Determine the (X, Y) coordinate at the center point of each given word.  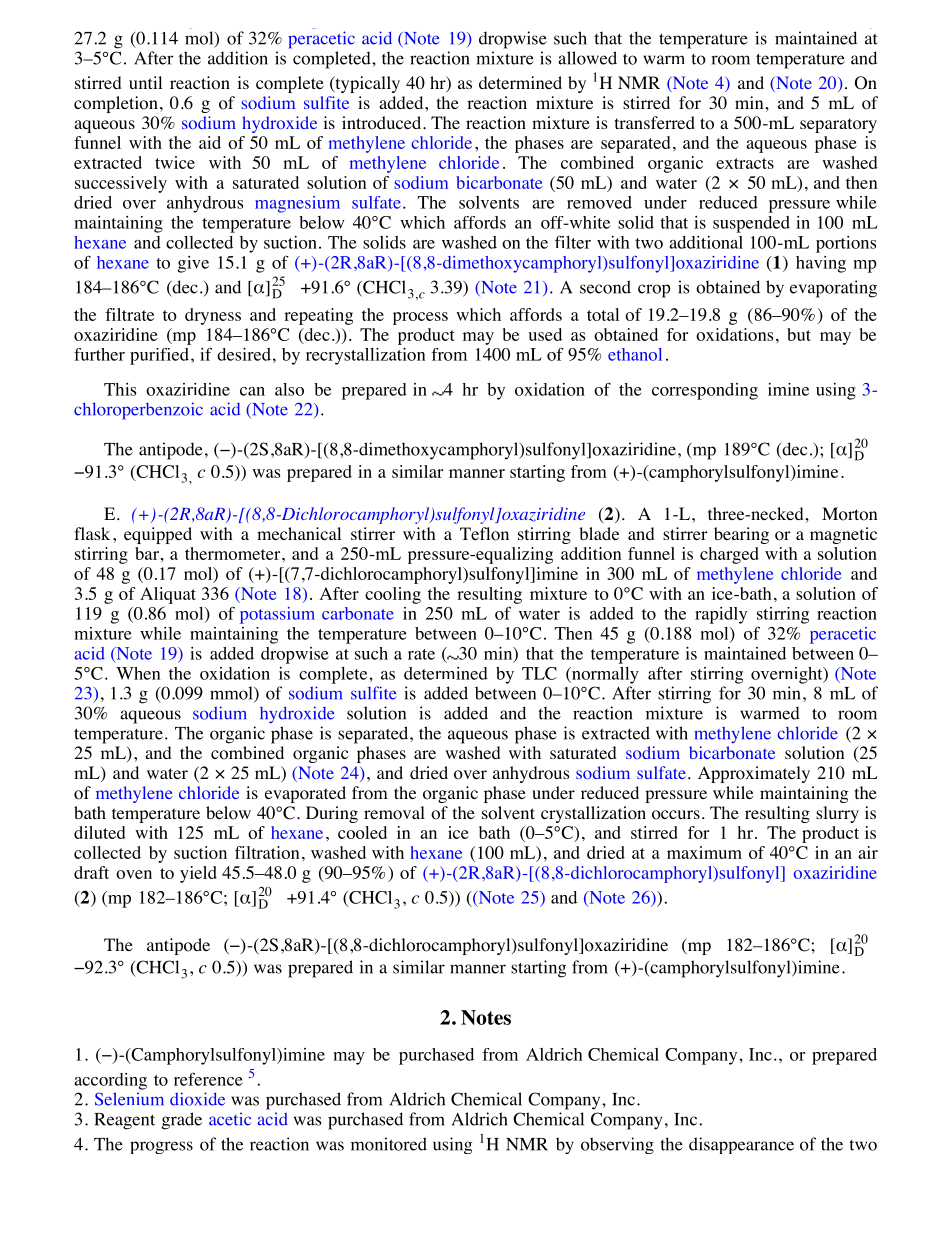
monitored (389, 1144)
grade (182, 1121)
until (145, 82)
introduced (383, 123)
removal (394, 813)
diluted (100, 832)
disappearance (741, 1145)
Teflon (484, 534)
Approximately (754, 774)
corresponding (705, 391)
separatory (838, 125)
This (120, 389)
